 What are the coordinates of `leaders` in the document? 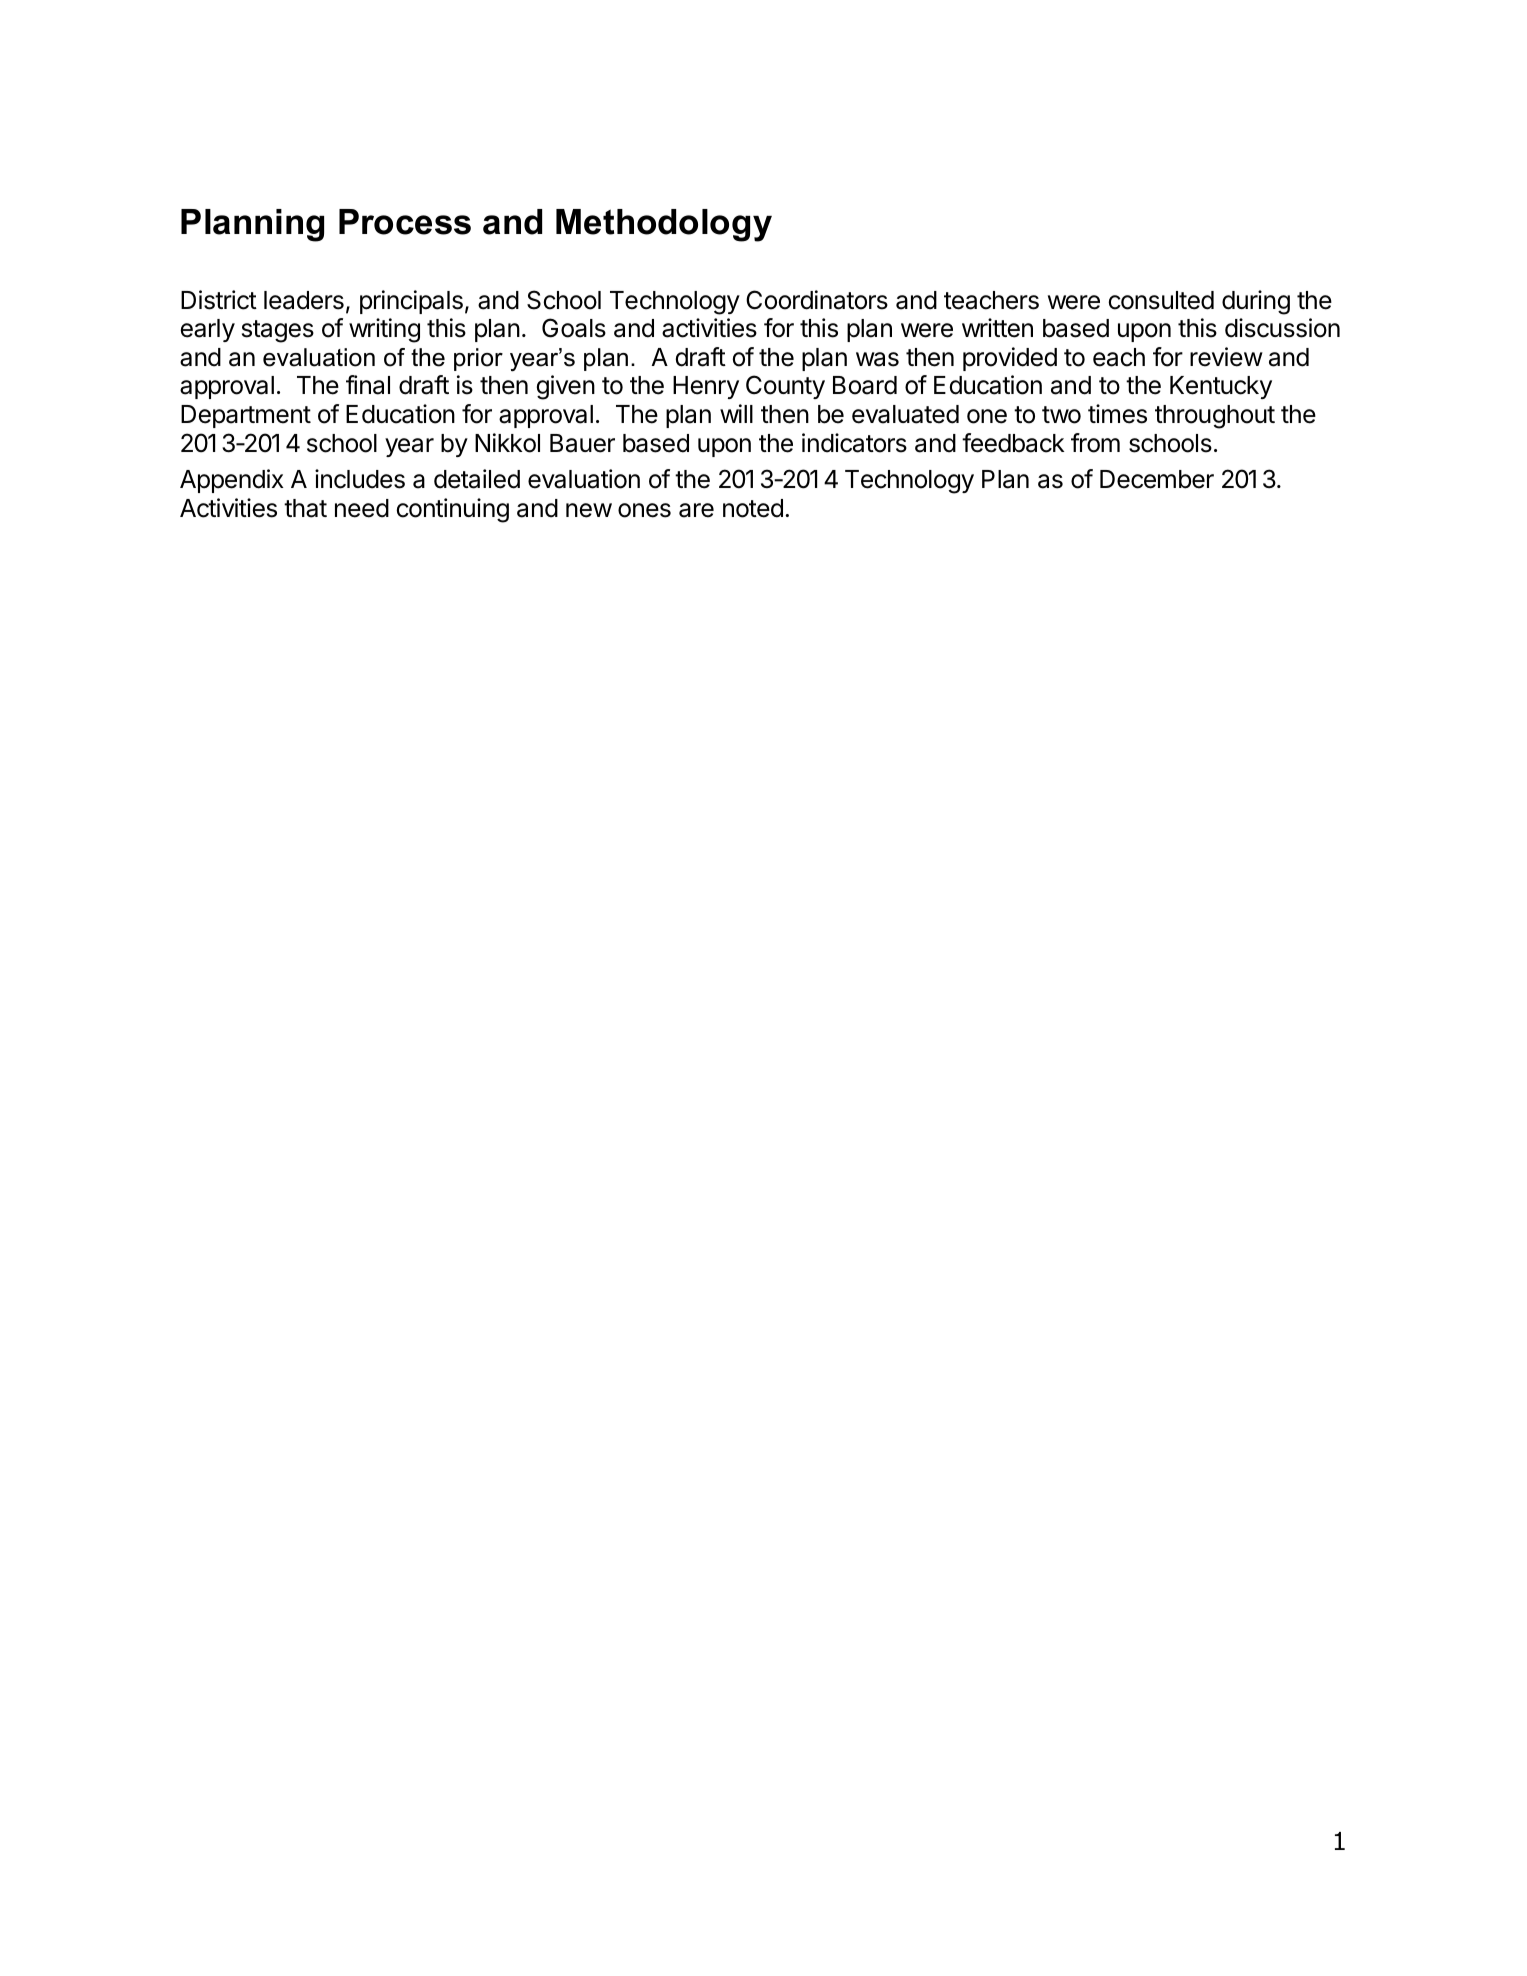 It's located at (304, 300).
